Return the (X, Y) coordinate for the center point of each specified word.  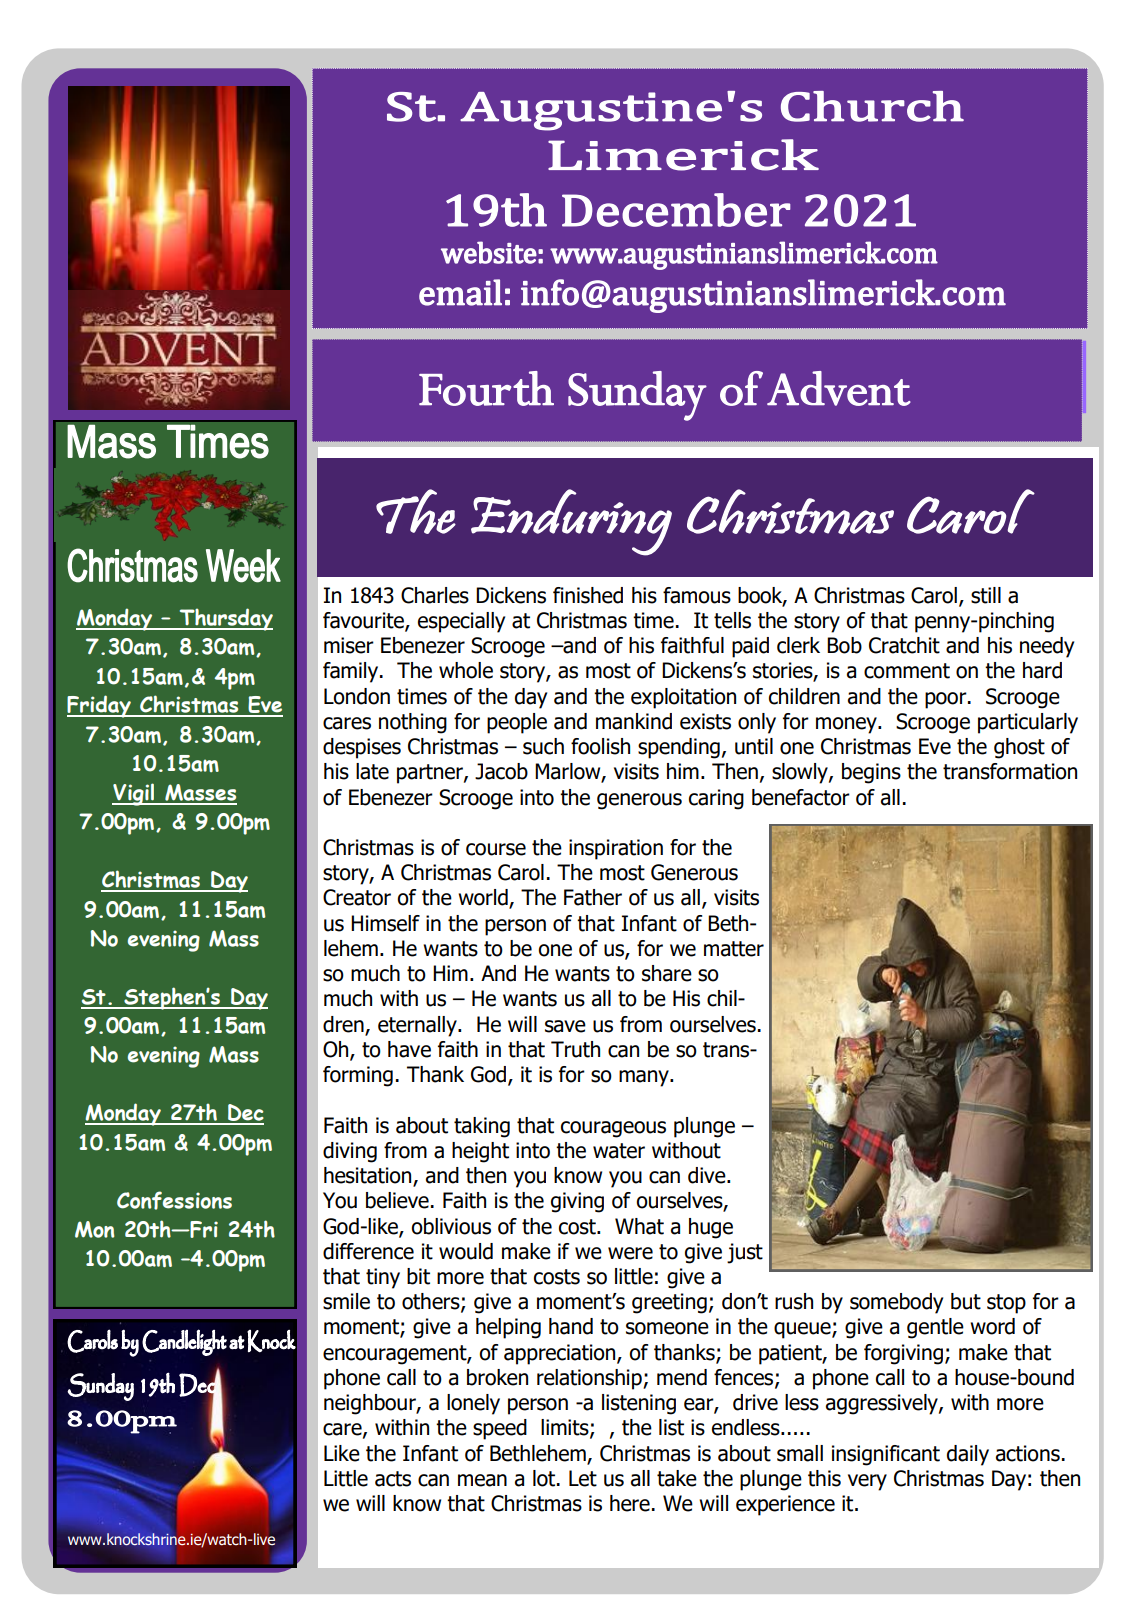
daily (968, 1455)
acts (393, 1479)
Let (583, 1478)
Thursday (225, 619)
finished (588, 595)
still (986, 595)
